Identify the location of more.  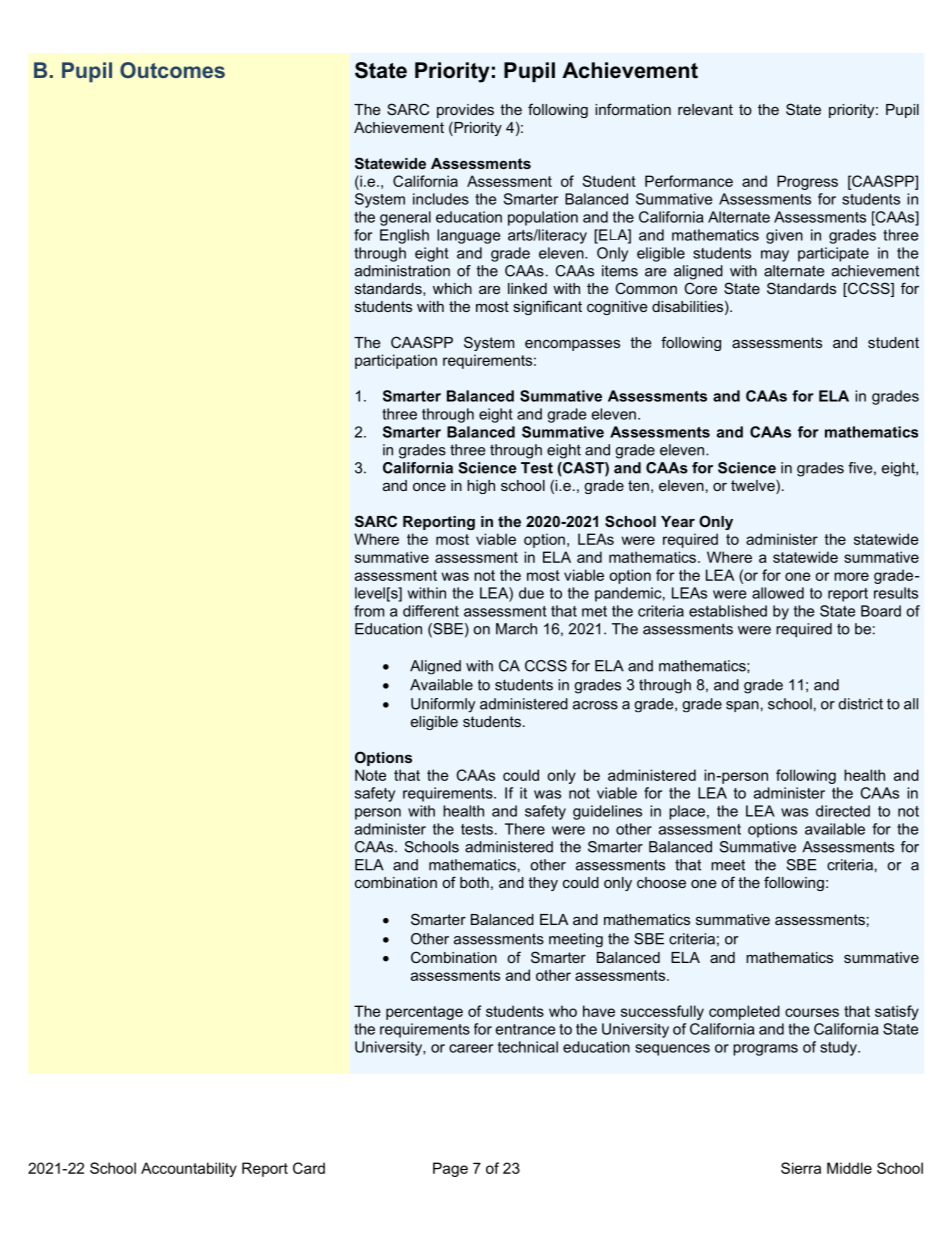
(851, 576).
